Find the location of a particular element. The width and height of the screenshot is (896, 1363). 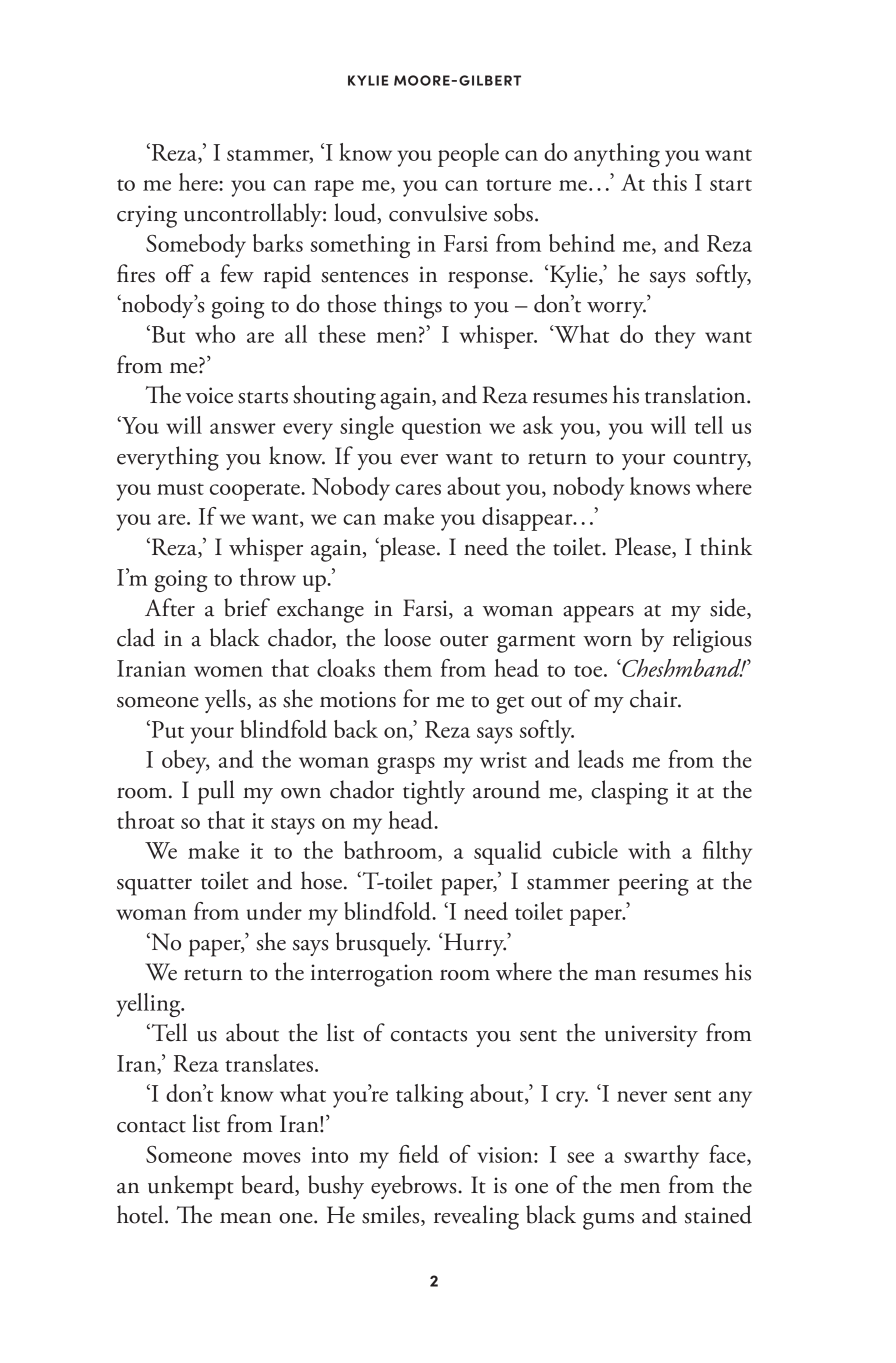

this is located at coordinates (670, 182).
